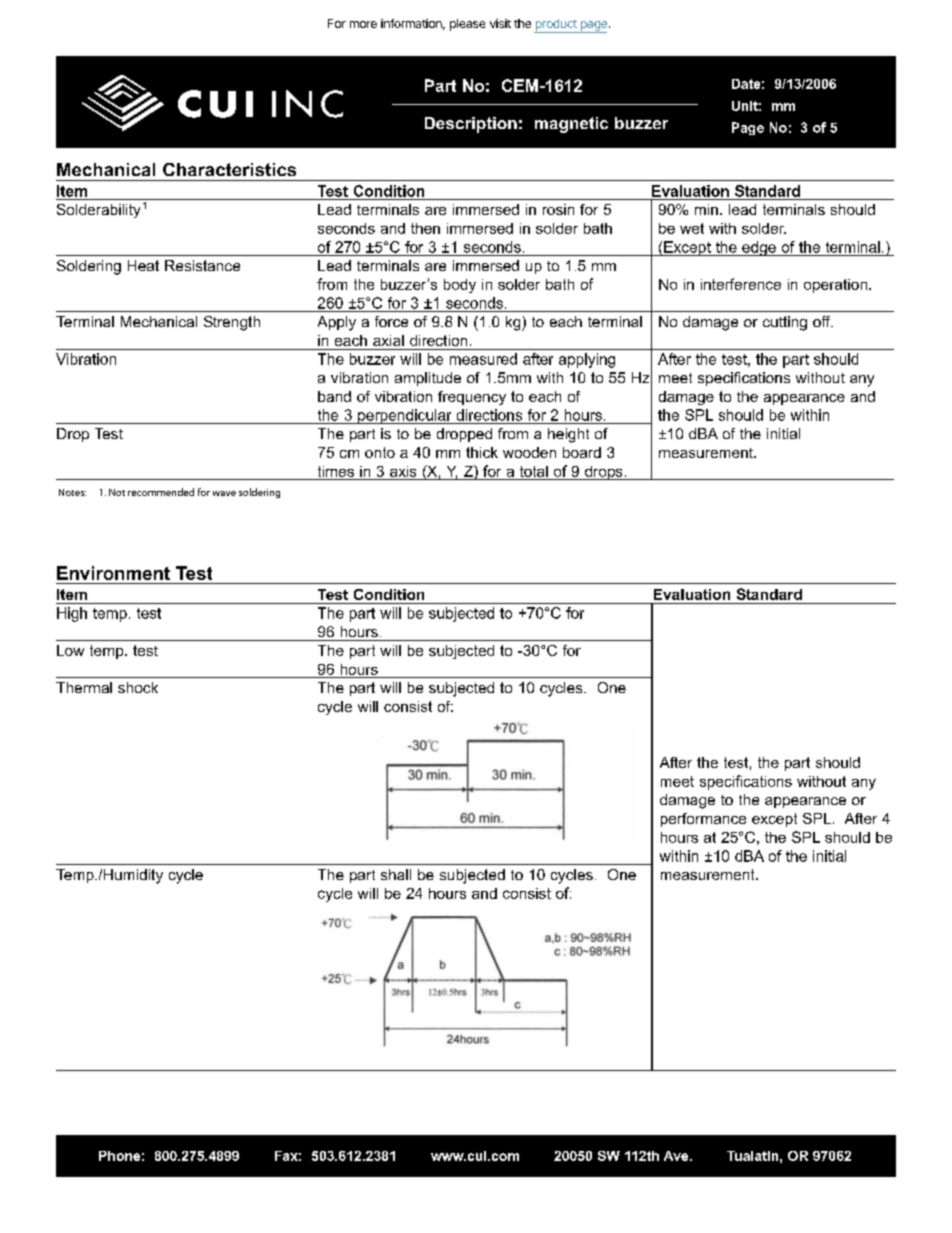 This screenshot has height=1233, width=952. What do you see at coordinates (556, 26) in the screenshot?
I see `product` at bounding box center [556, 26].
